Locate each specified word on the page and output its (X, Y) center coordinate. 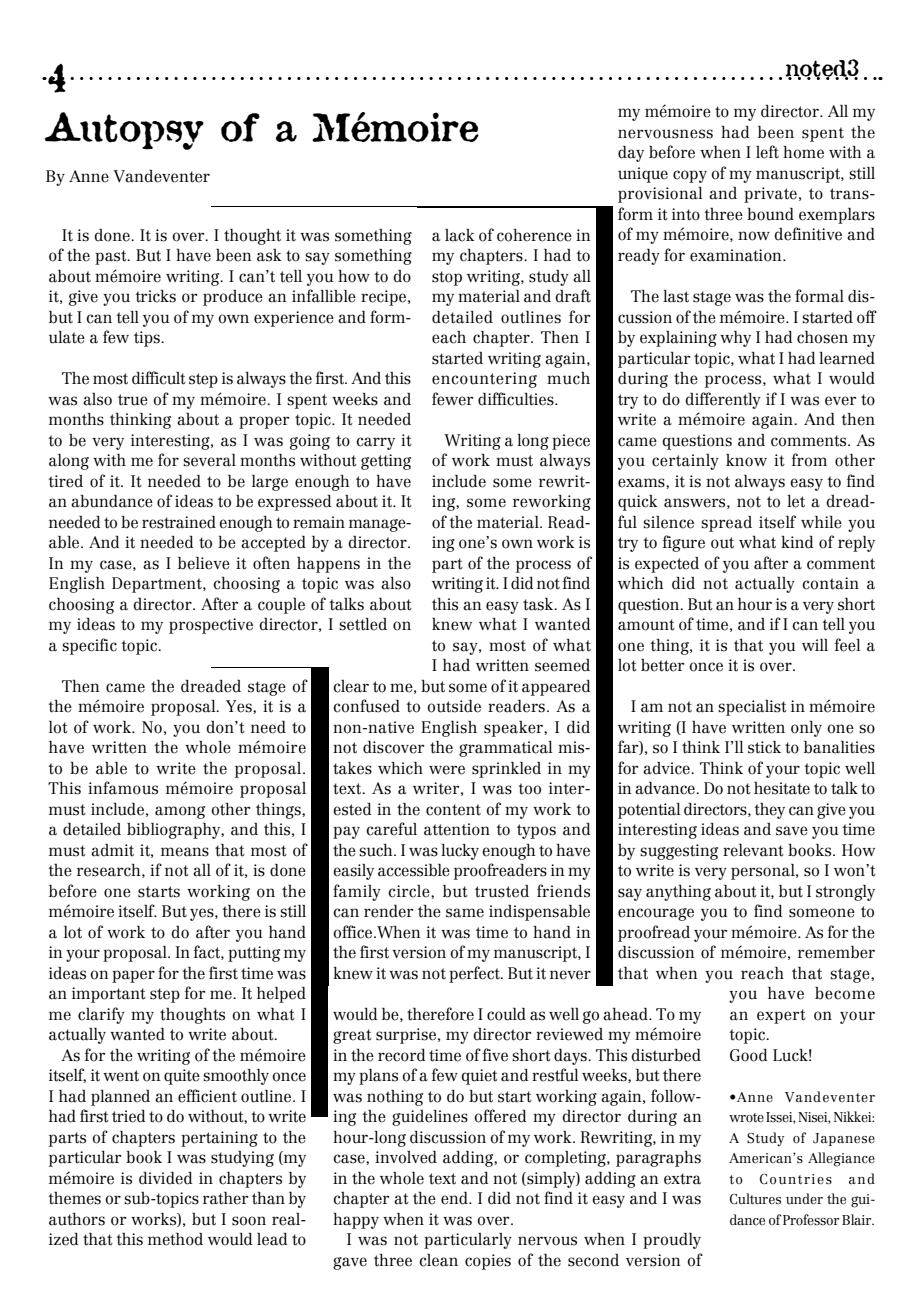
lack (460, 235)
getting (386, 462)
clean (438, 1260)
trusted (502, 891)
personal (764, 872)
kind (797, 542)
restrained (179, 522)
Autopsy (124, 131)
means (185, 852)
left (767, 152)
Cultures (755, 1199)
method (175, 1239)
